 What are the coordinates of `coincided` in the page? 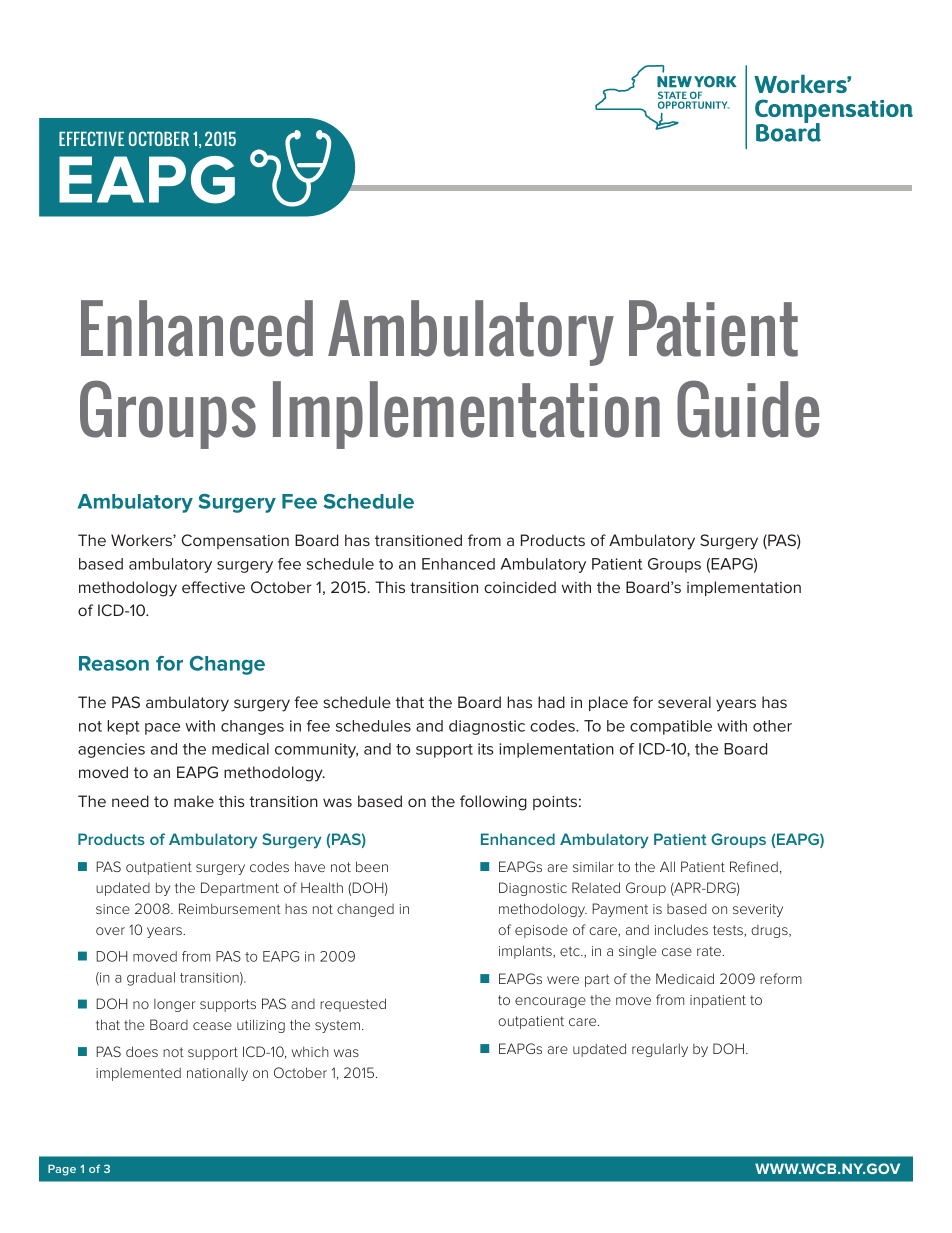 It's located at (520, 587).
